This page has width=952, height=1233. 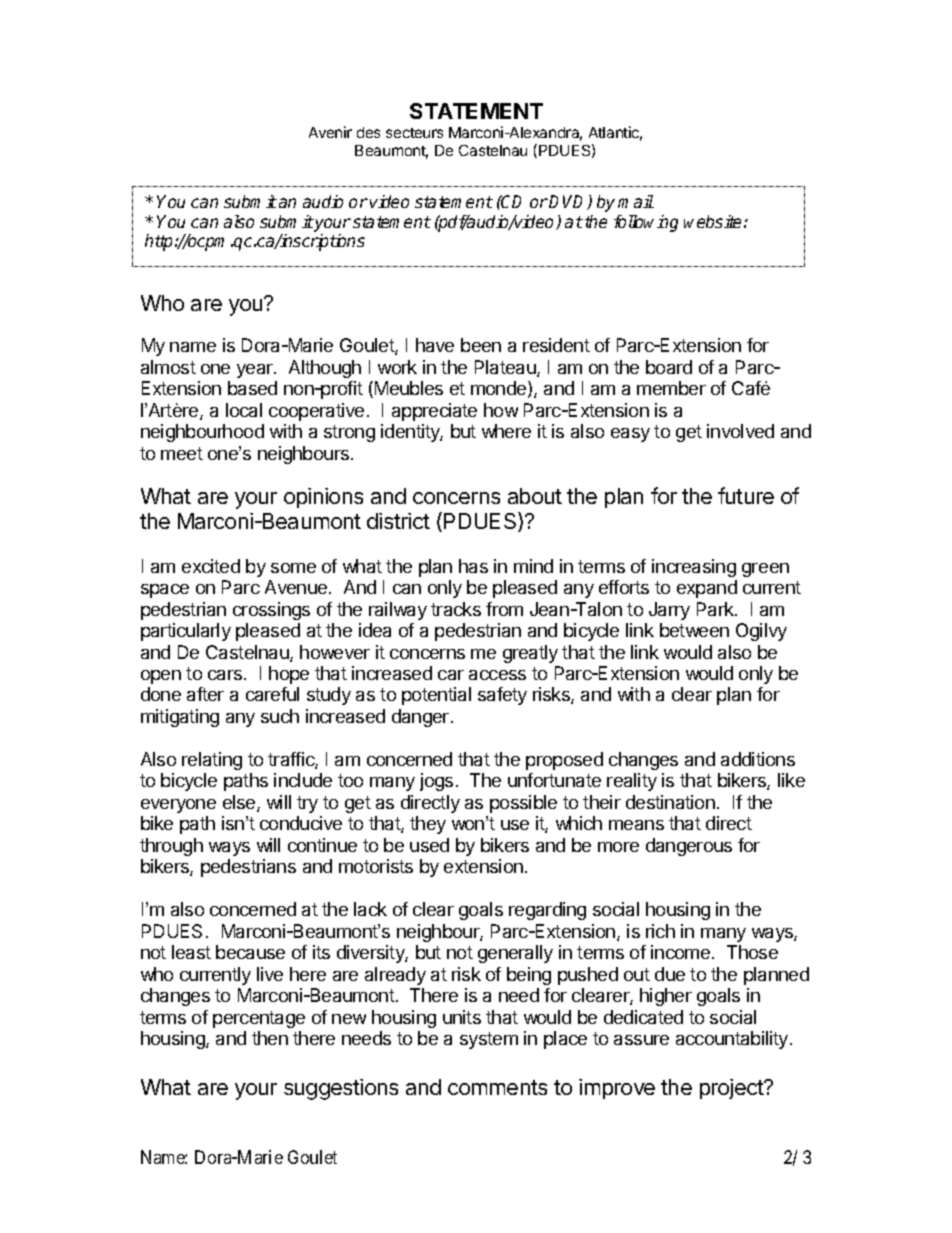 What do you see at coordinates (270, 1038) in the page?
I see `then` at bounding box center [270, 1038].
